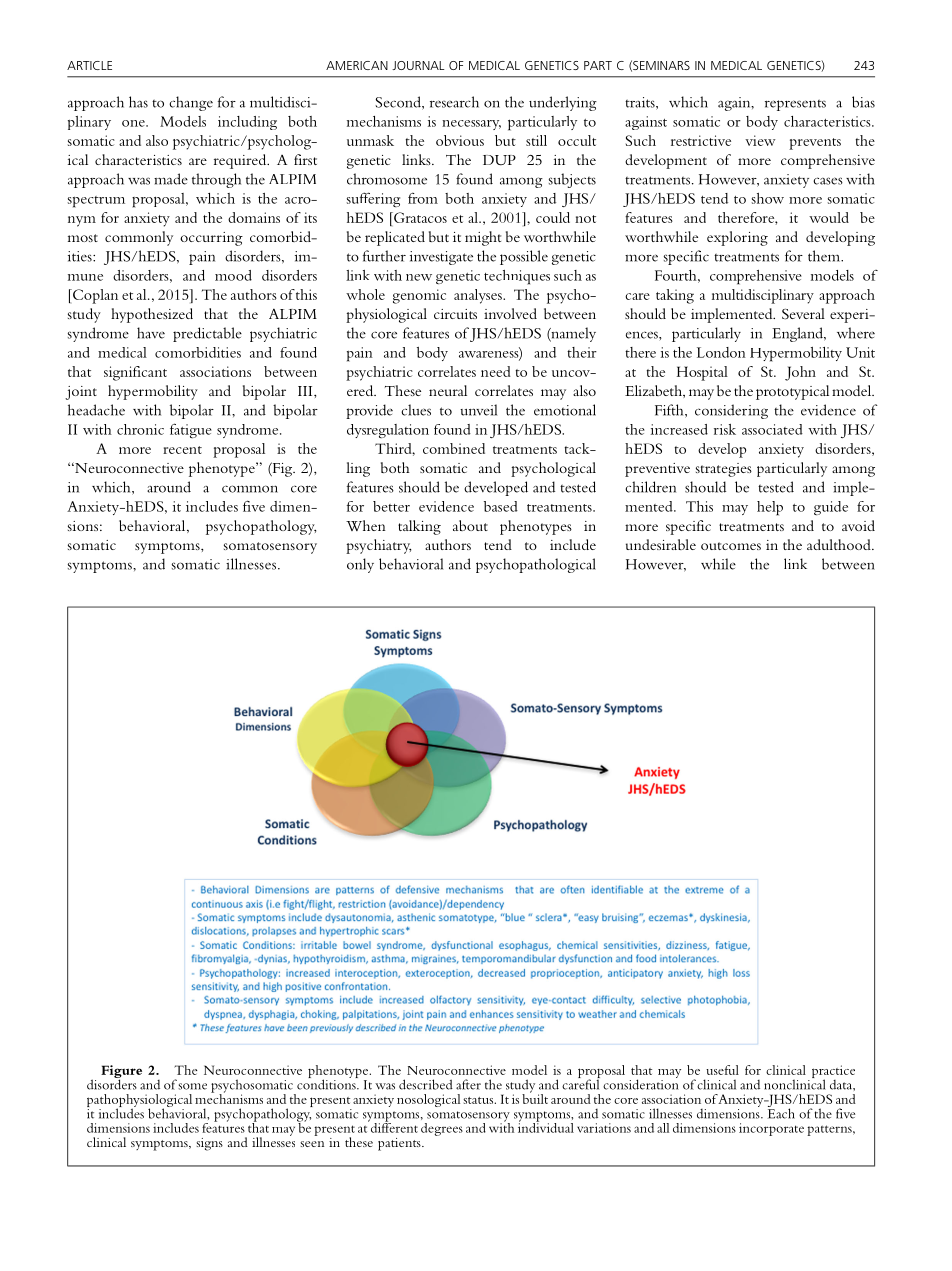 This screenshot has width=952, height=1271. Describe the element at coordinates (454, 102) in the screenshot. I see `research` at that location.
